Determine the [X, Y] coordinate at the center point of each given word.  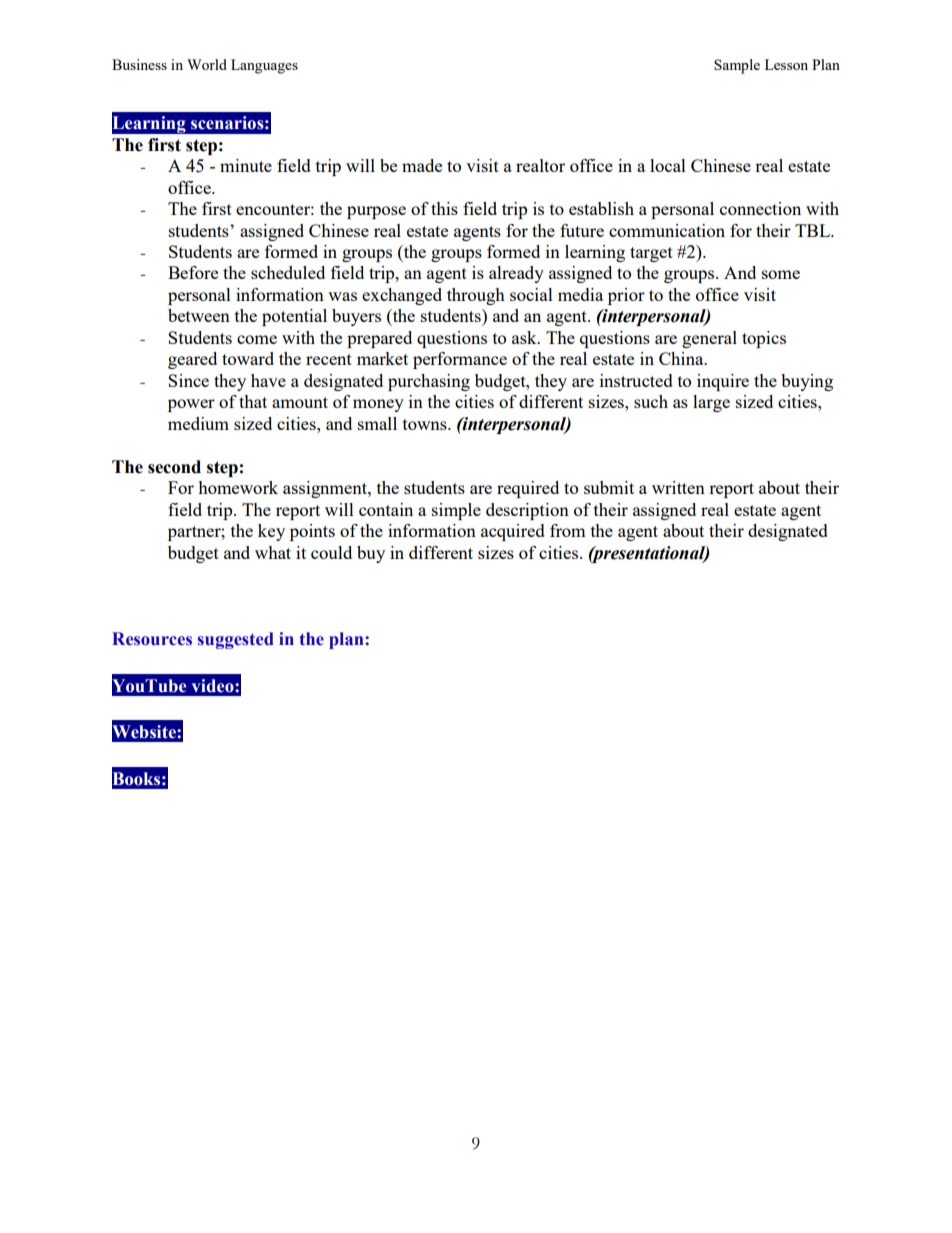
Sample [737, 66]
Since [188, 380]
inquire [723, 382]
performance [460, 360]
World [207, 64]
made [422, 165]
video [214, 686]
